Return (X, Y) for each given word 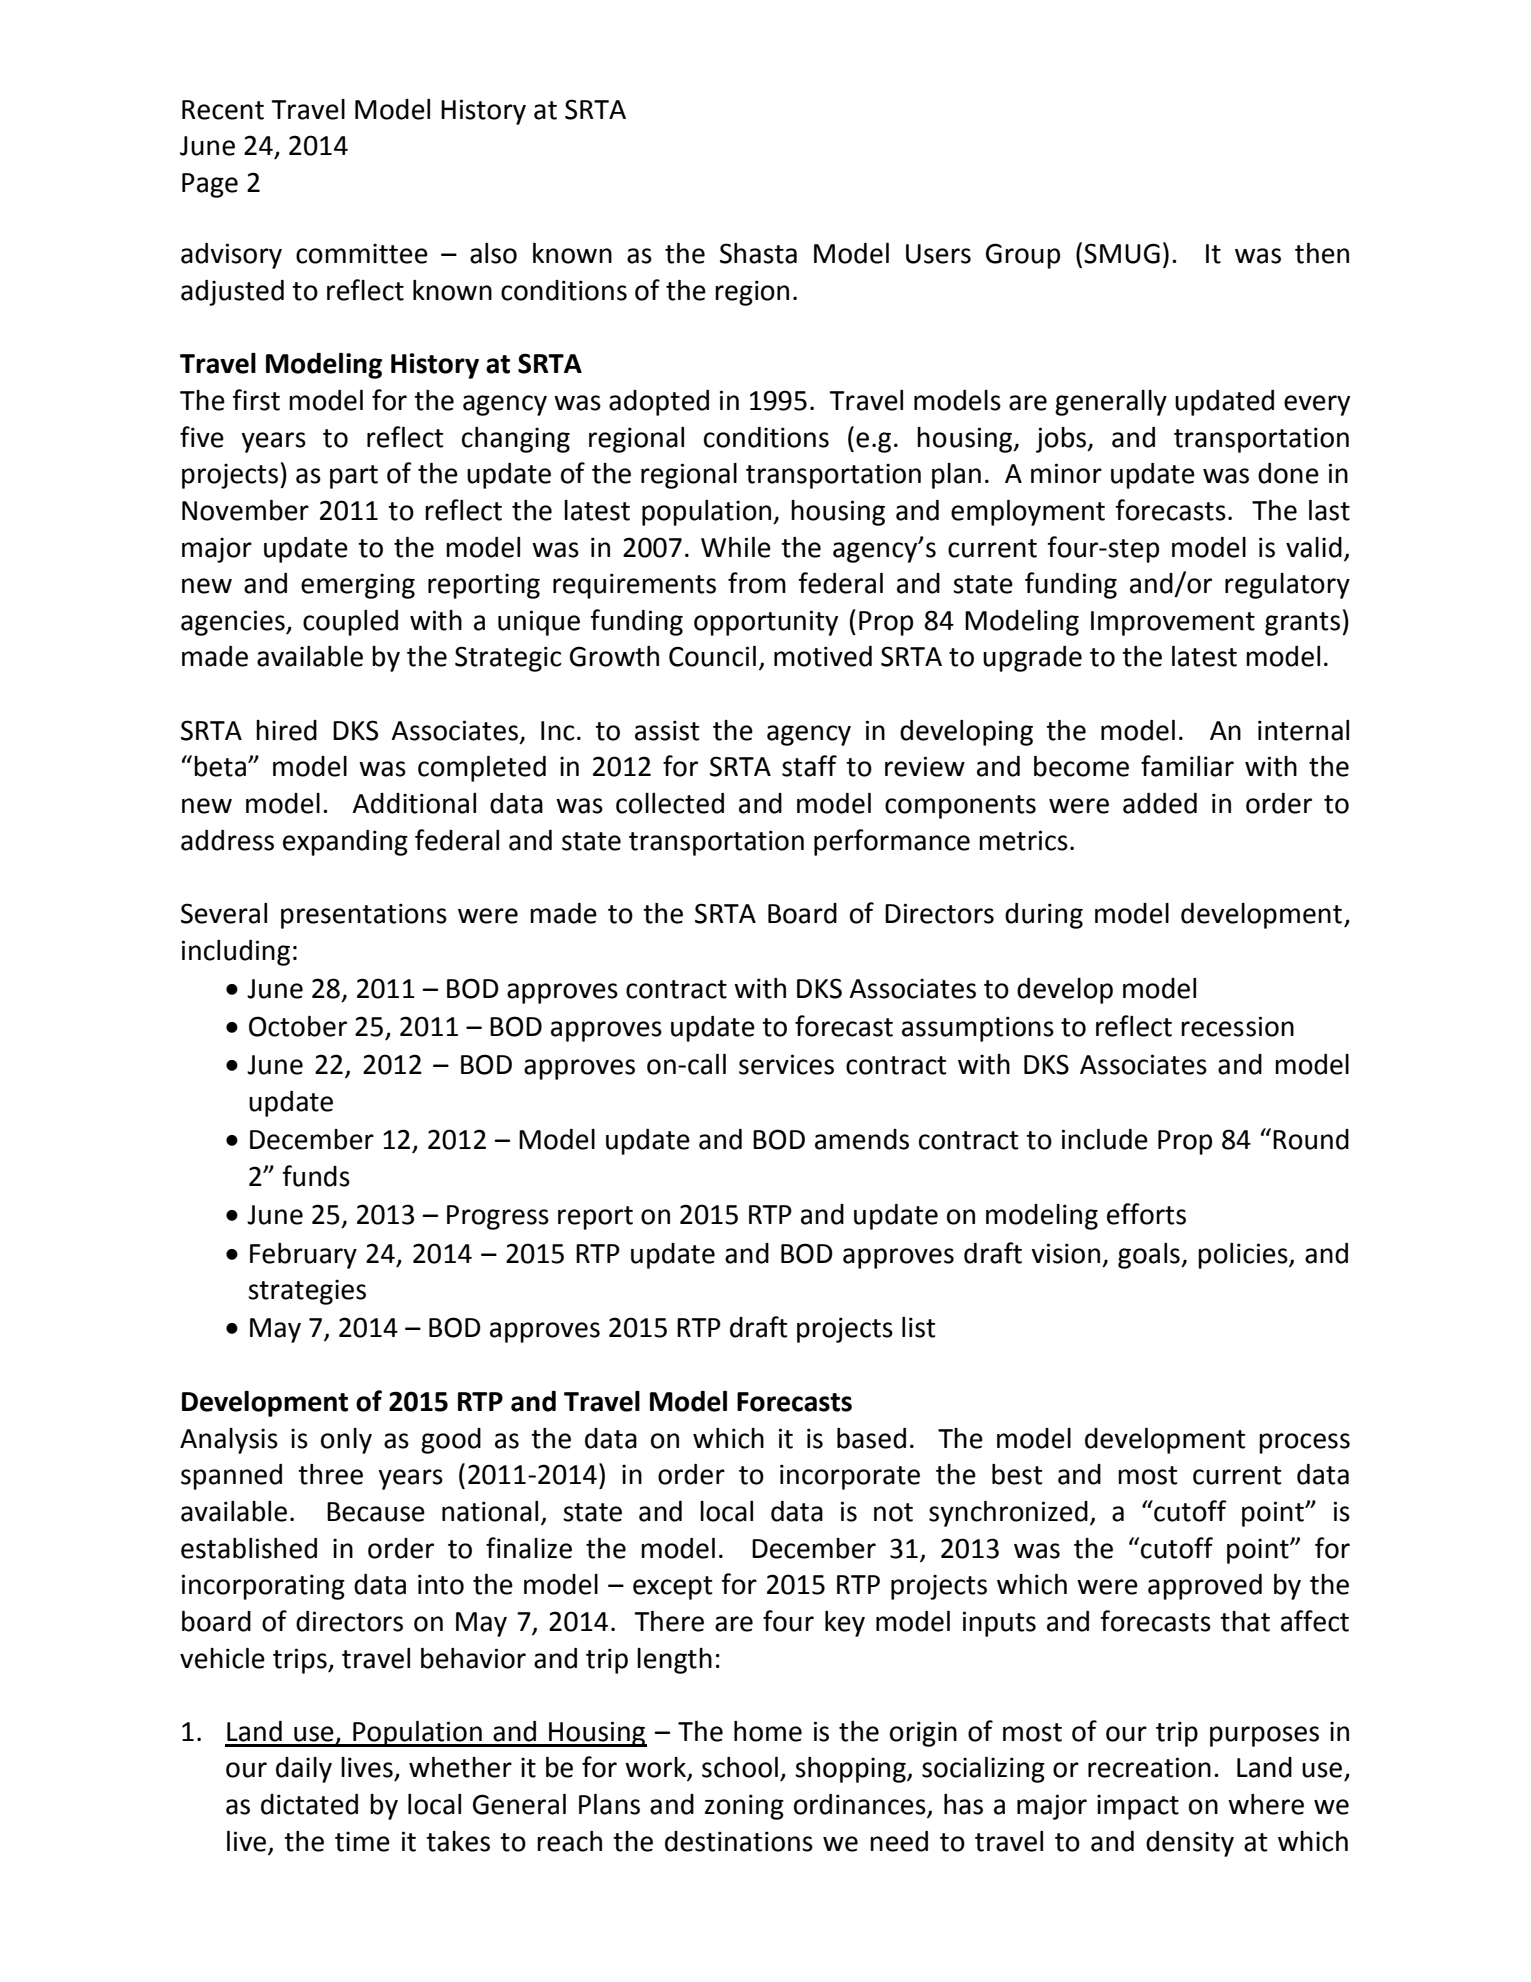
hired (286, 730)
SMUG (1122, 253)
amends (862, 1139)
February (303, 1256)
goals (1150, 1256)
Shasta (758, 253)
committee (362, 253)
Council (712, 656)
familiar (1187, 766)
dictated (309, 1804)
